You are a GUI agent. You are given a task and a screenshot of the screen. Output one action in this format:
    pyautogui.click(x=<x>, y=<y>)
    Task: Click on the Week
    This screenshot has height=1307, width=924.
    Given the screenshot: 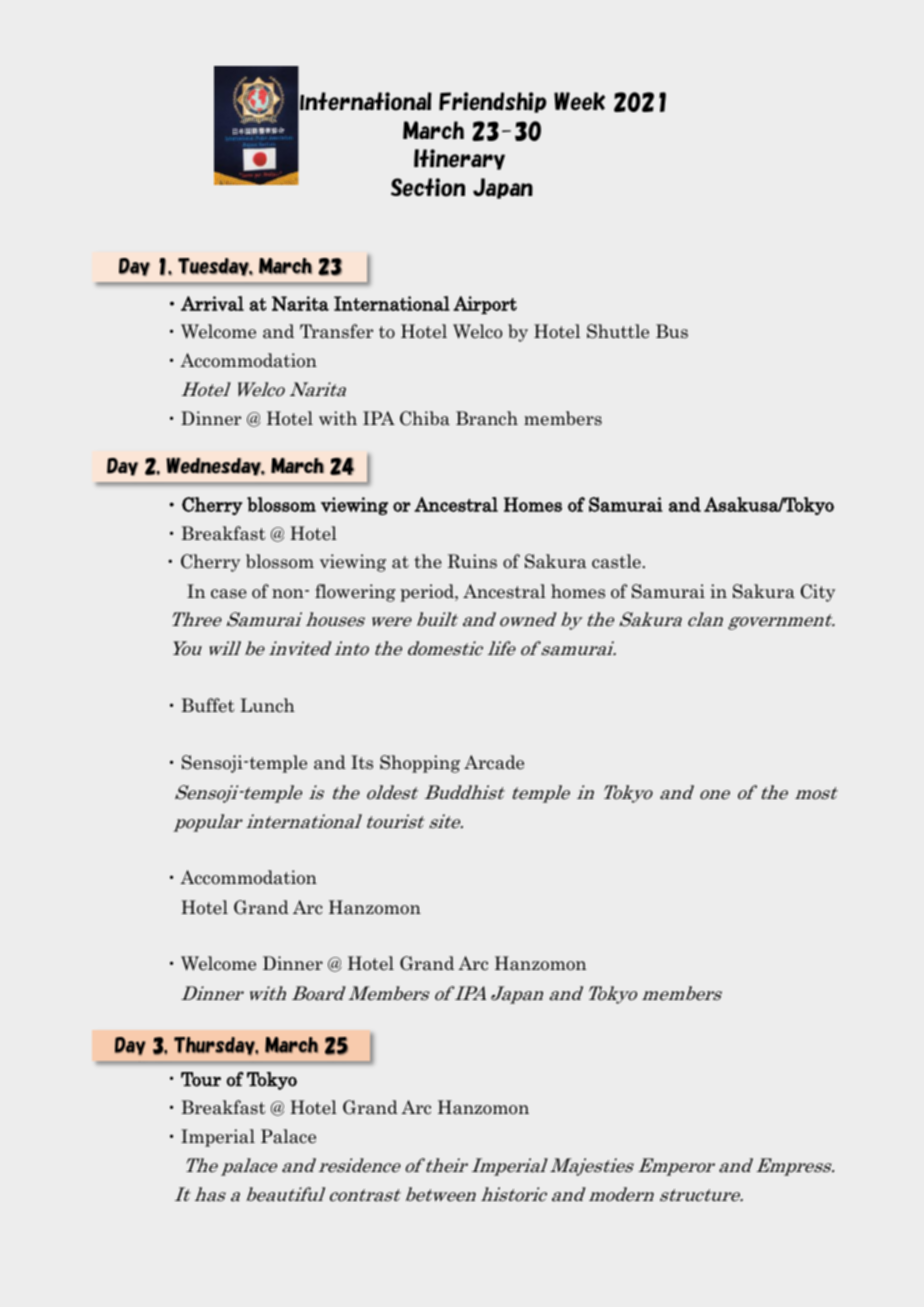 What is the action you would take?
    pyautogui.click(x=579, y=101)
